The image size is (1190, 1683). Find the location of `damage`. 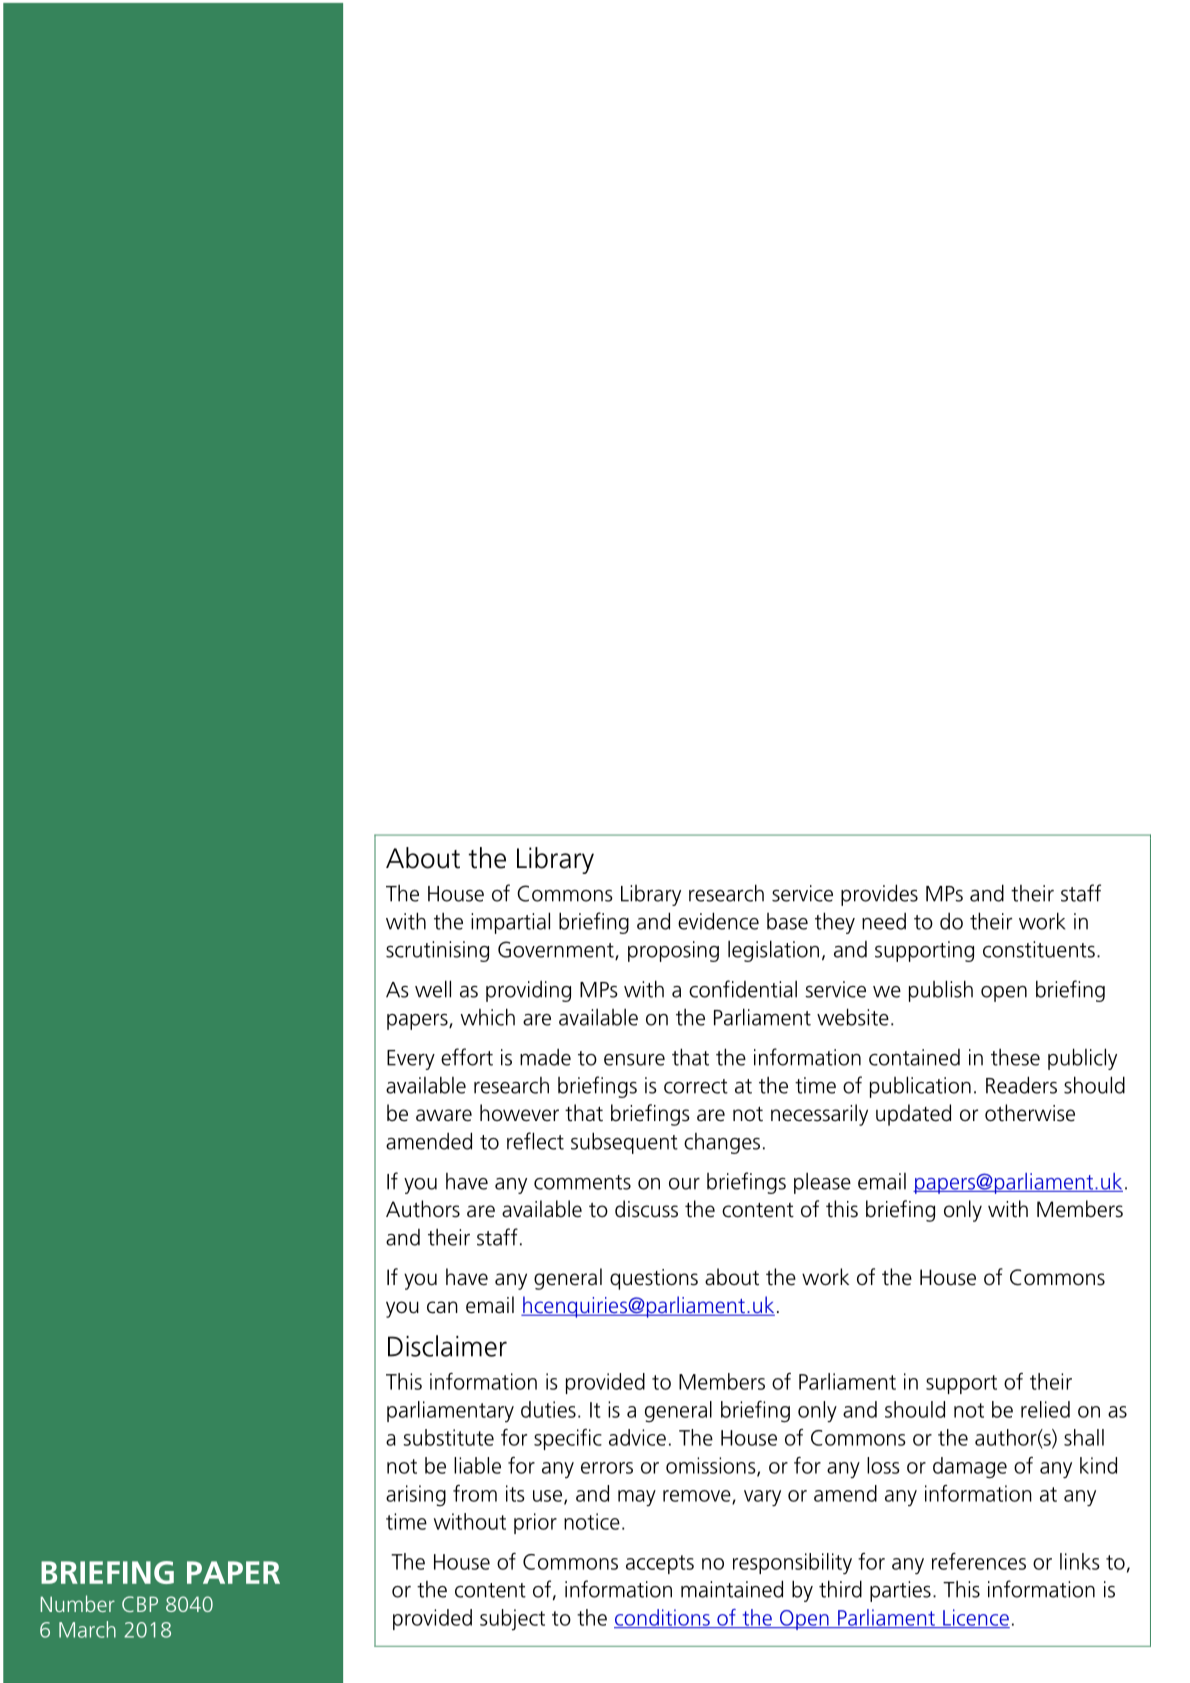

damage is located at coordinates (970, 1468).
